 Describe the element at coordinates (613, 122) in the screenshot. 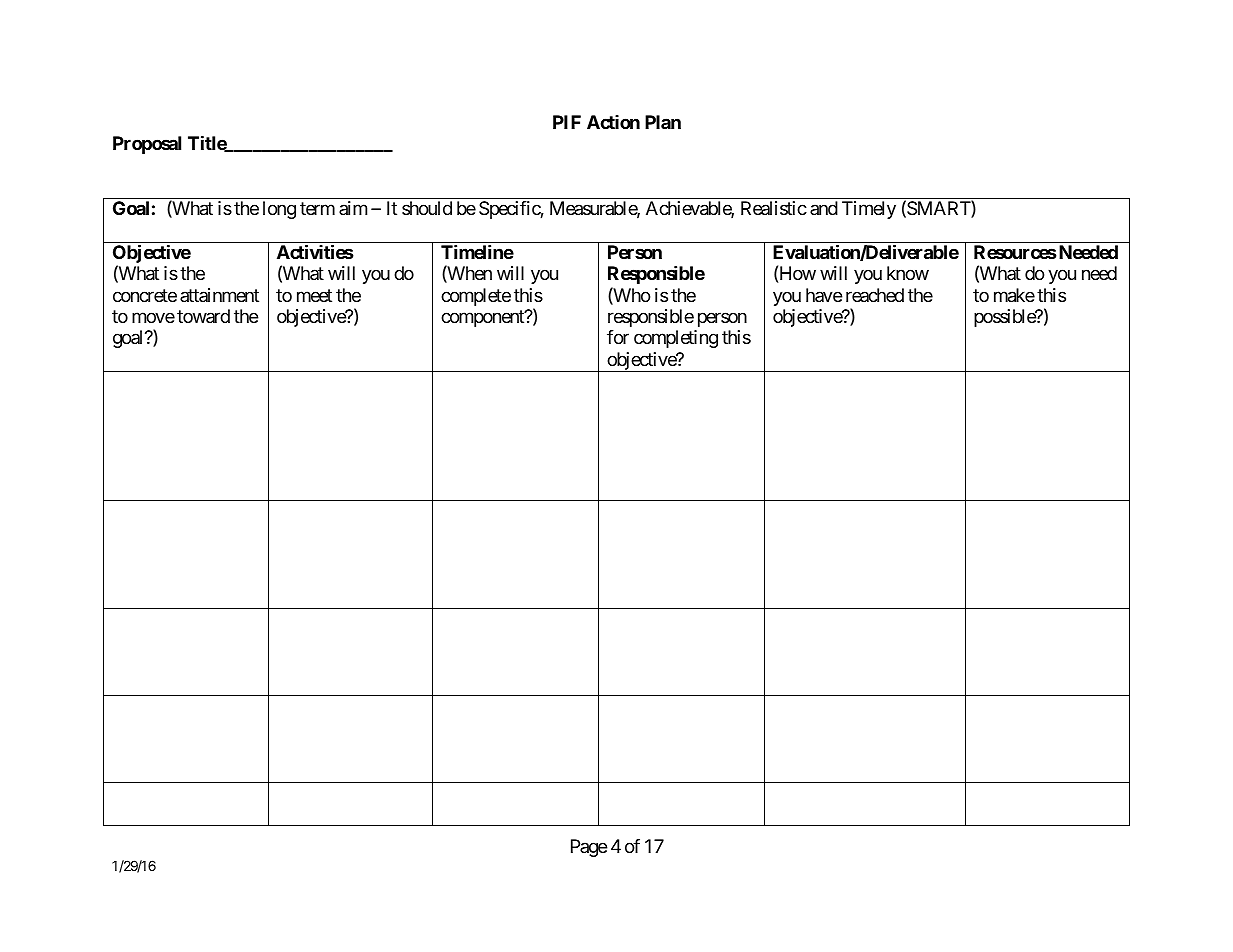

I see `Action` at that location.
